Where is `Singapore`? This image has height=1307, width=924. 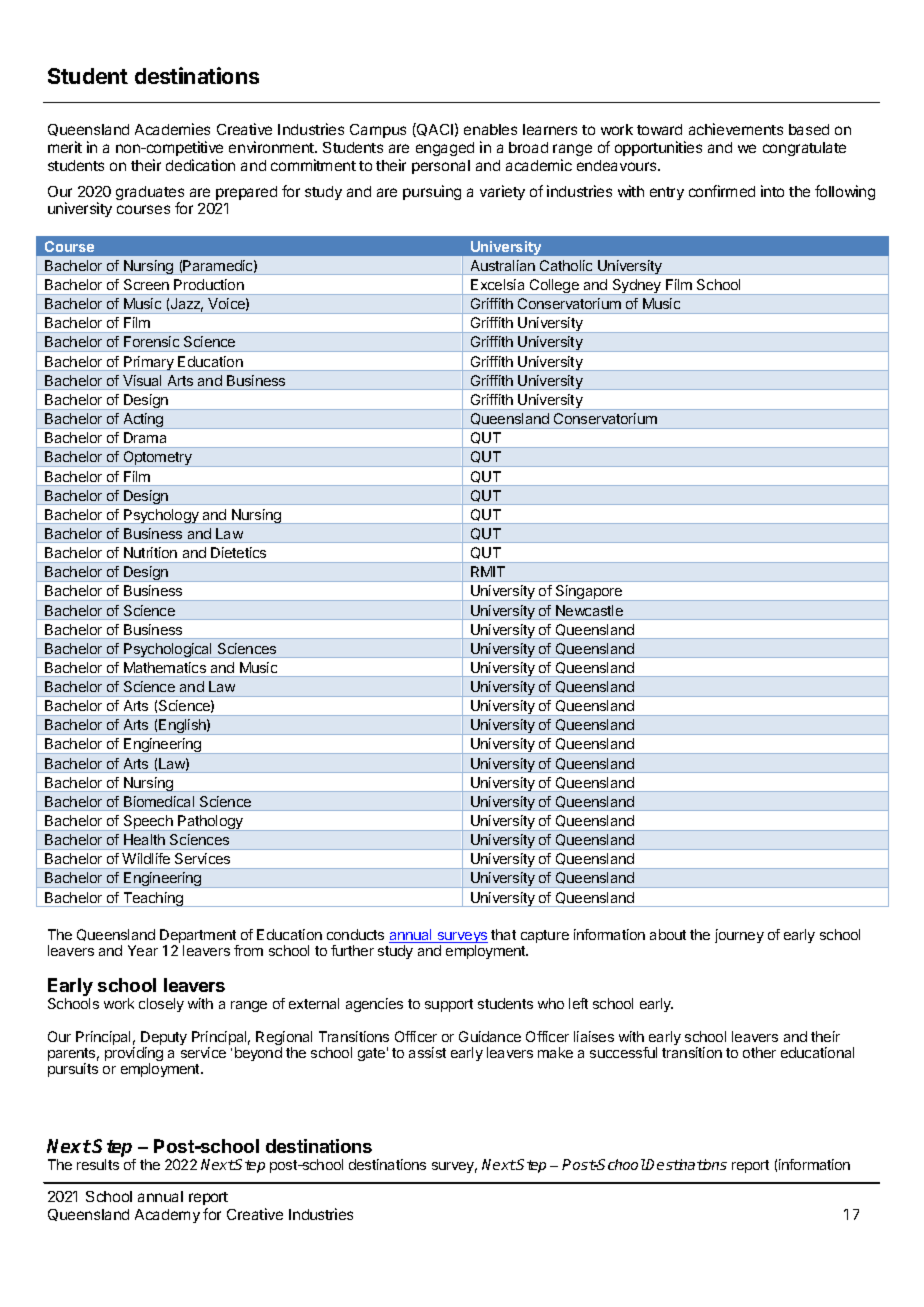 Singapore is located at coordinates (589, 593).
